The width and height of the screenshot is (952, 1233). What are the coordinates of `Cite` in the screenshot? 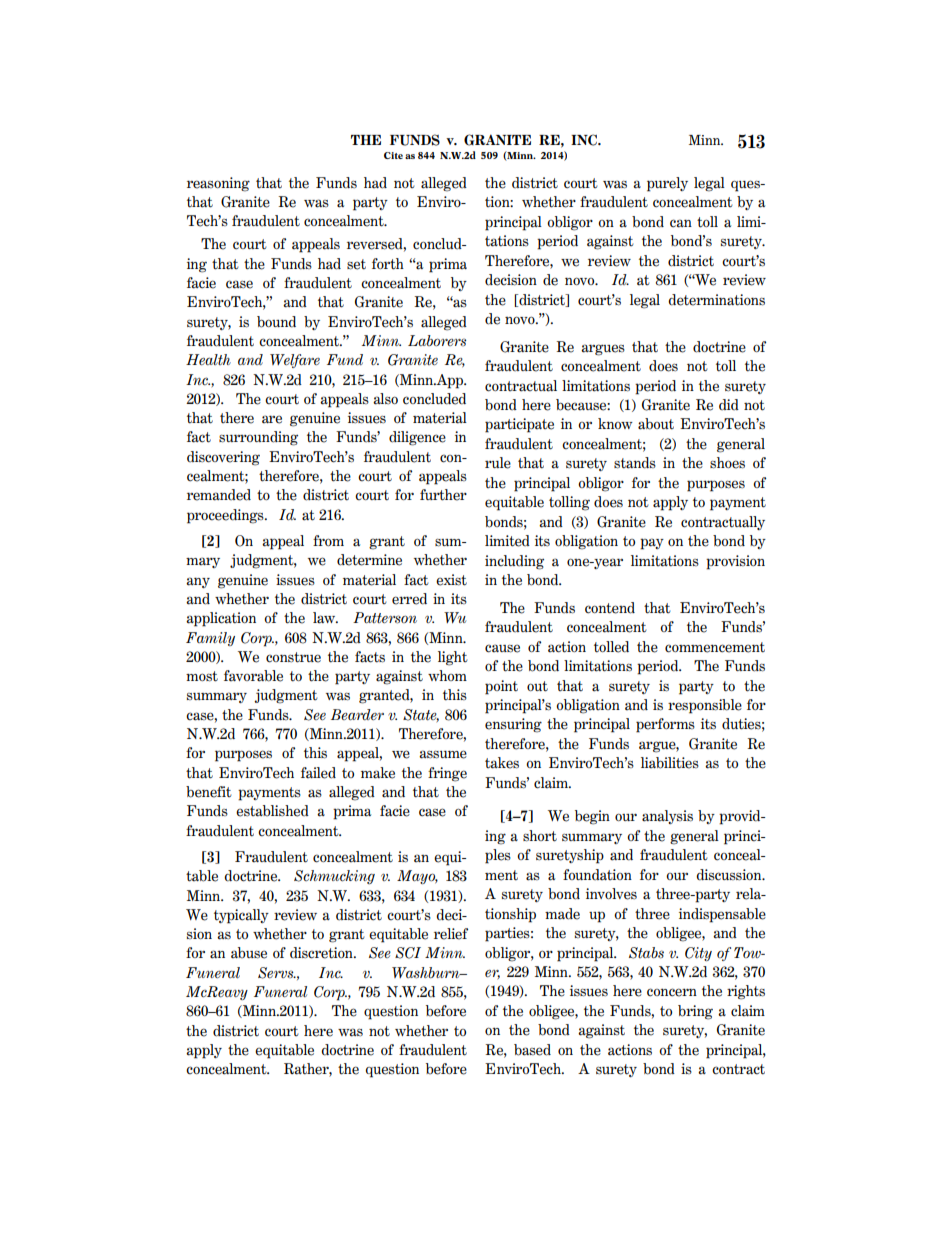 It's located at (393, 155).
